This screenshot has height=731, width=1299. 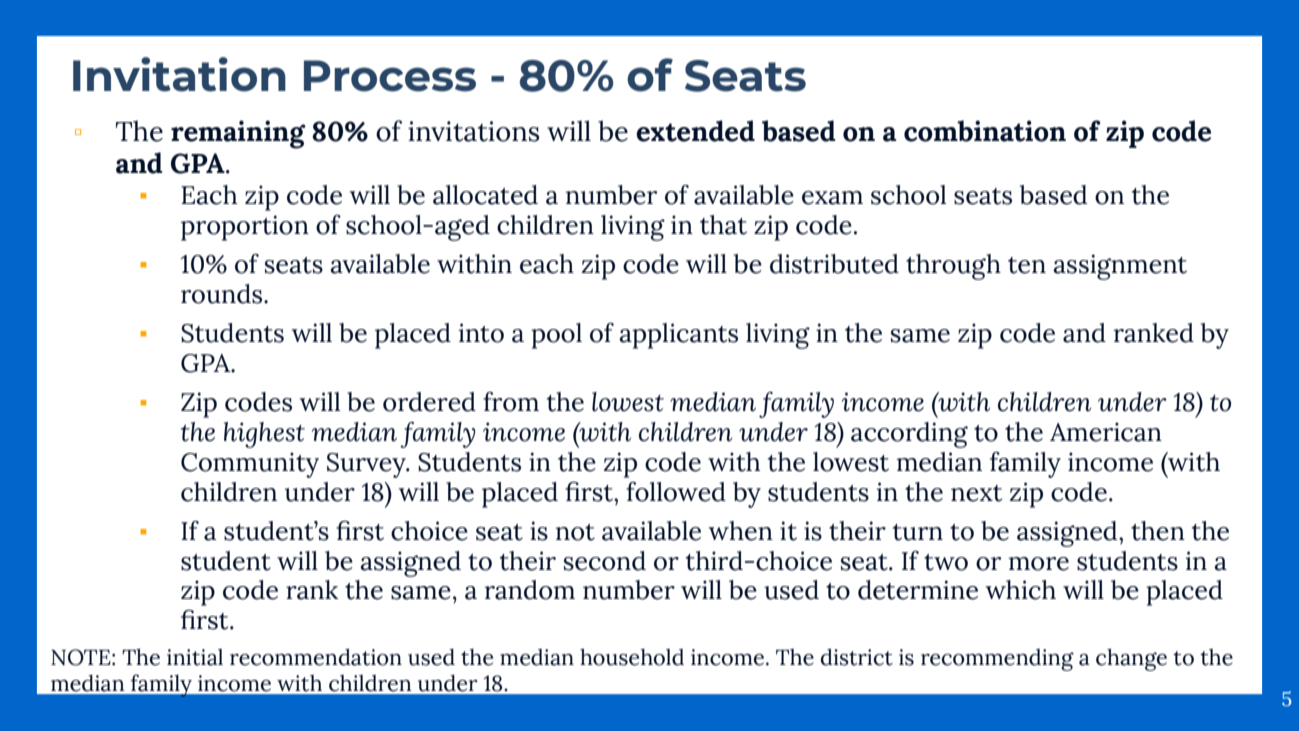 What do you see at coordinates (723, 225) in the screenshot?
I see `that` at bounding box center [723, 225].
